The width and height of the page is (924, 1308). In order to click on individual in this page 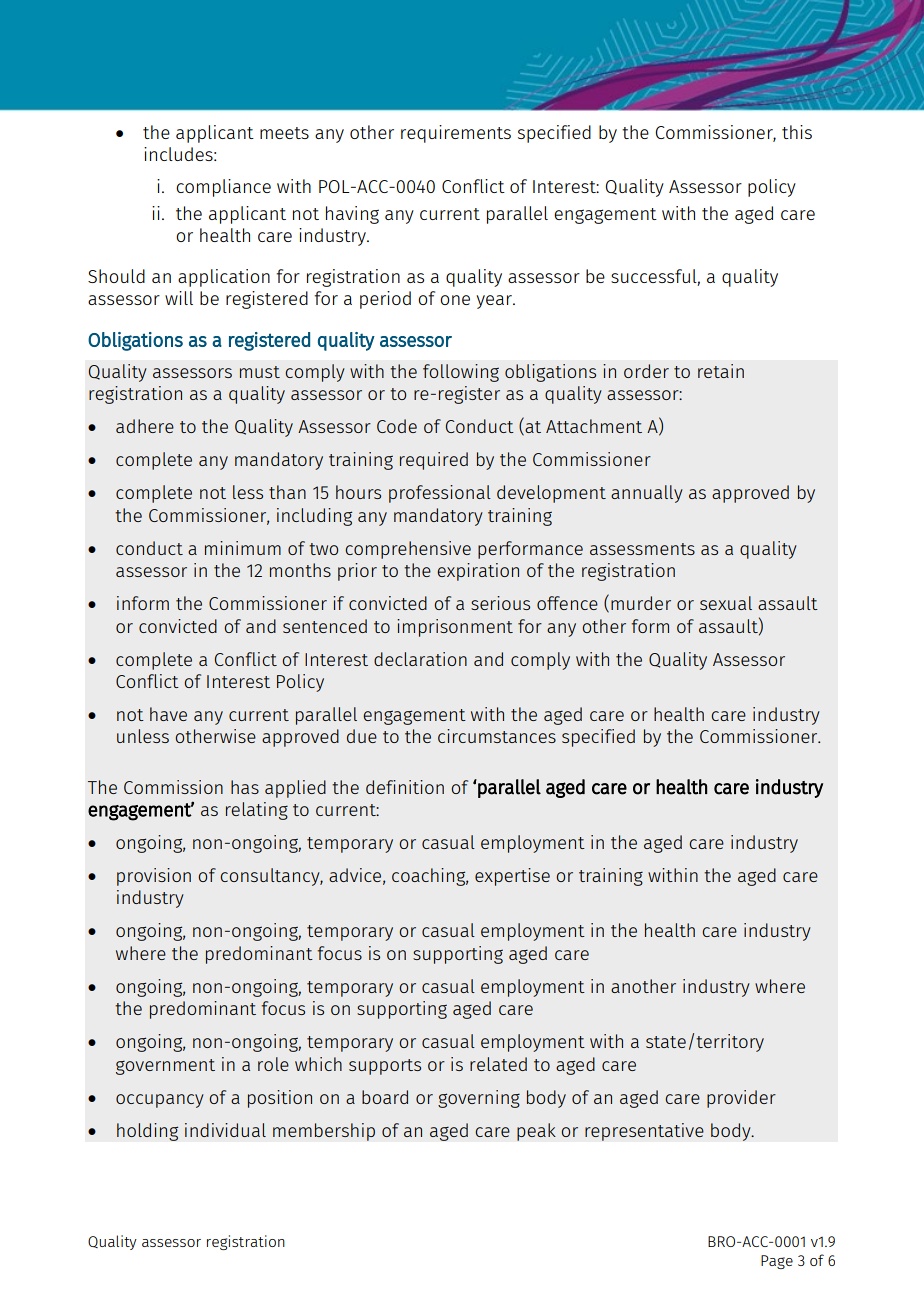, I will do `click(225, 1130)`.
